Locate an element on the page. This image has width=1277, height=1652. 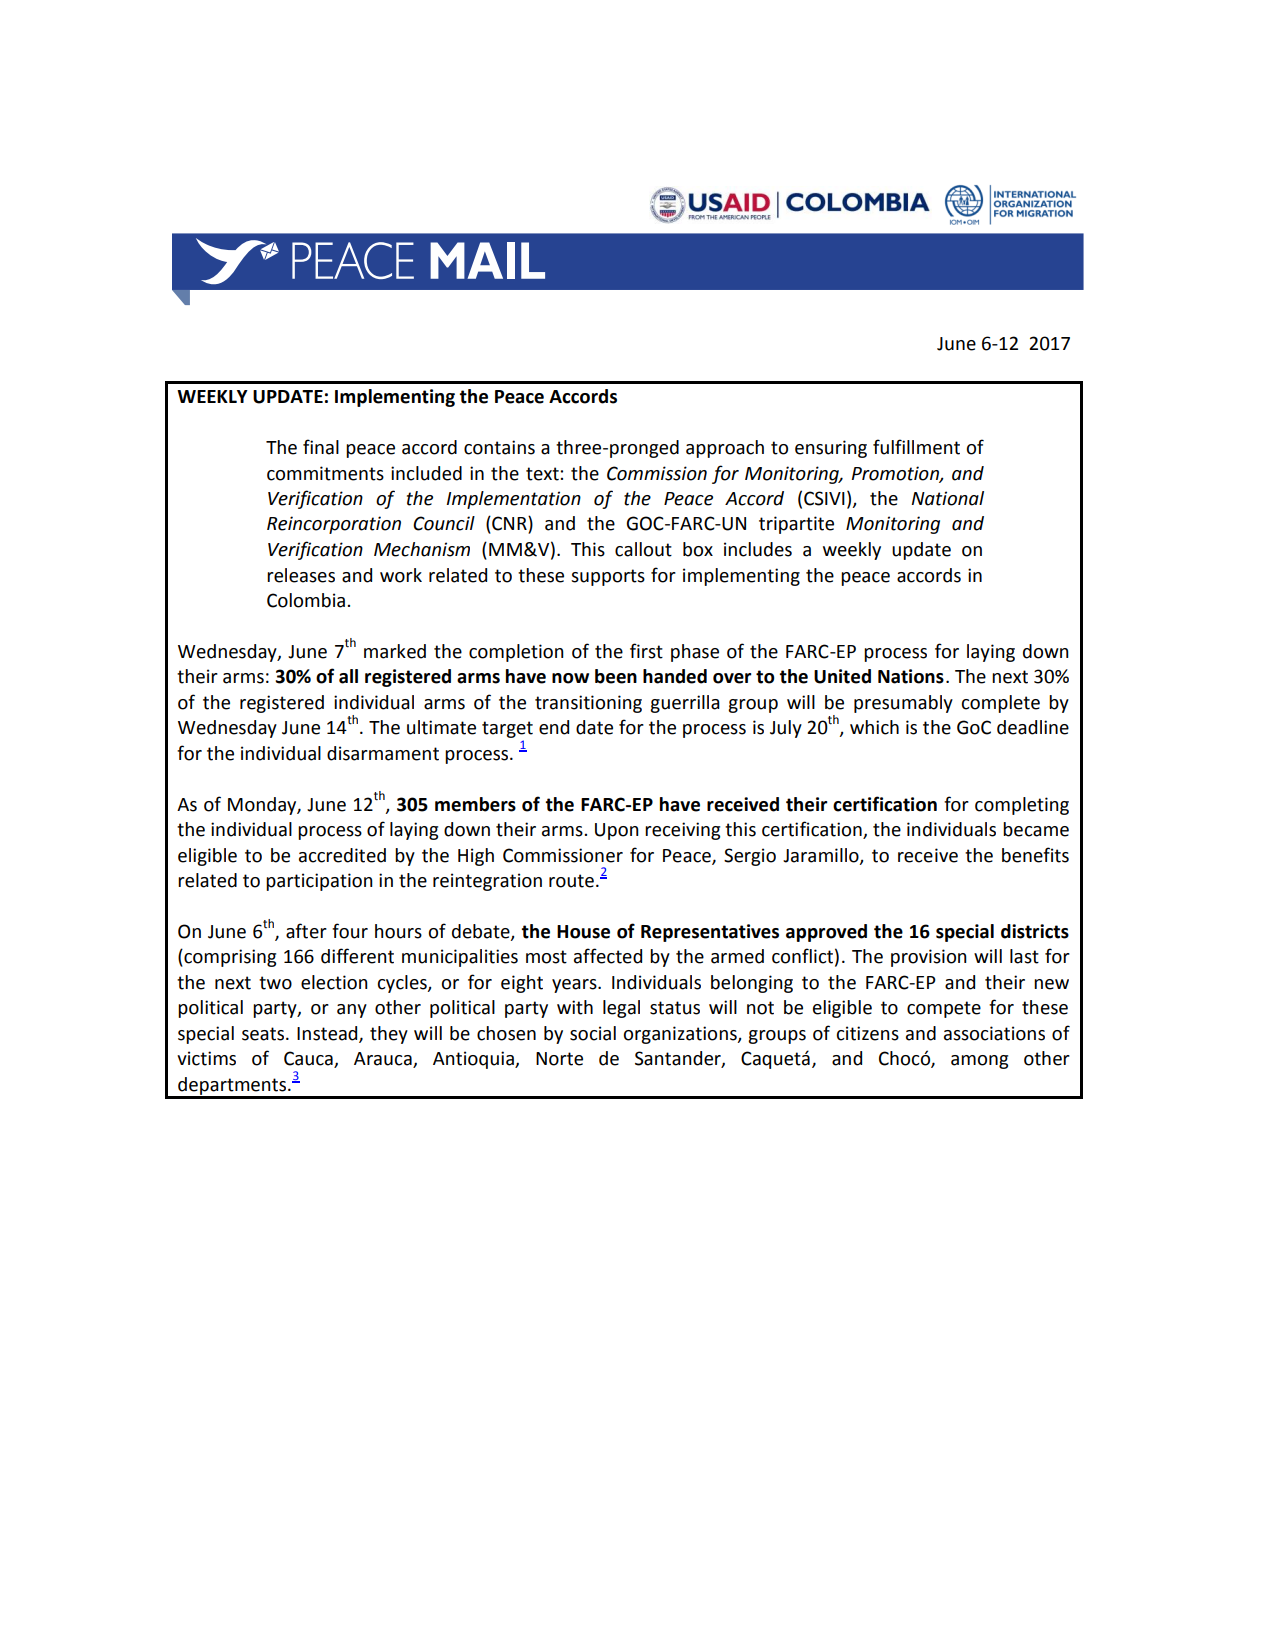
transitioning is located at coordinates (588, 704).
